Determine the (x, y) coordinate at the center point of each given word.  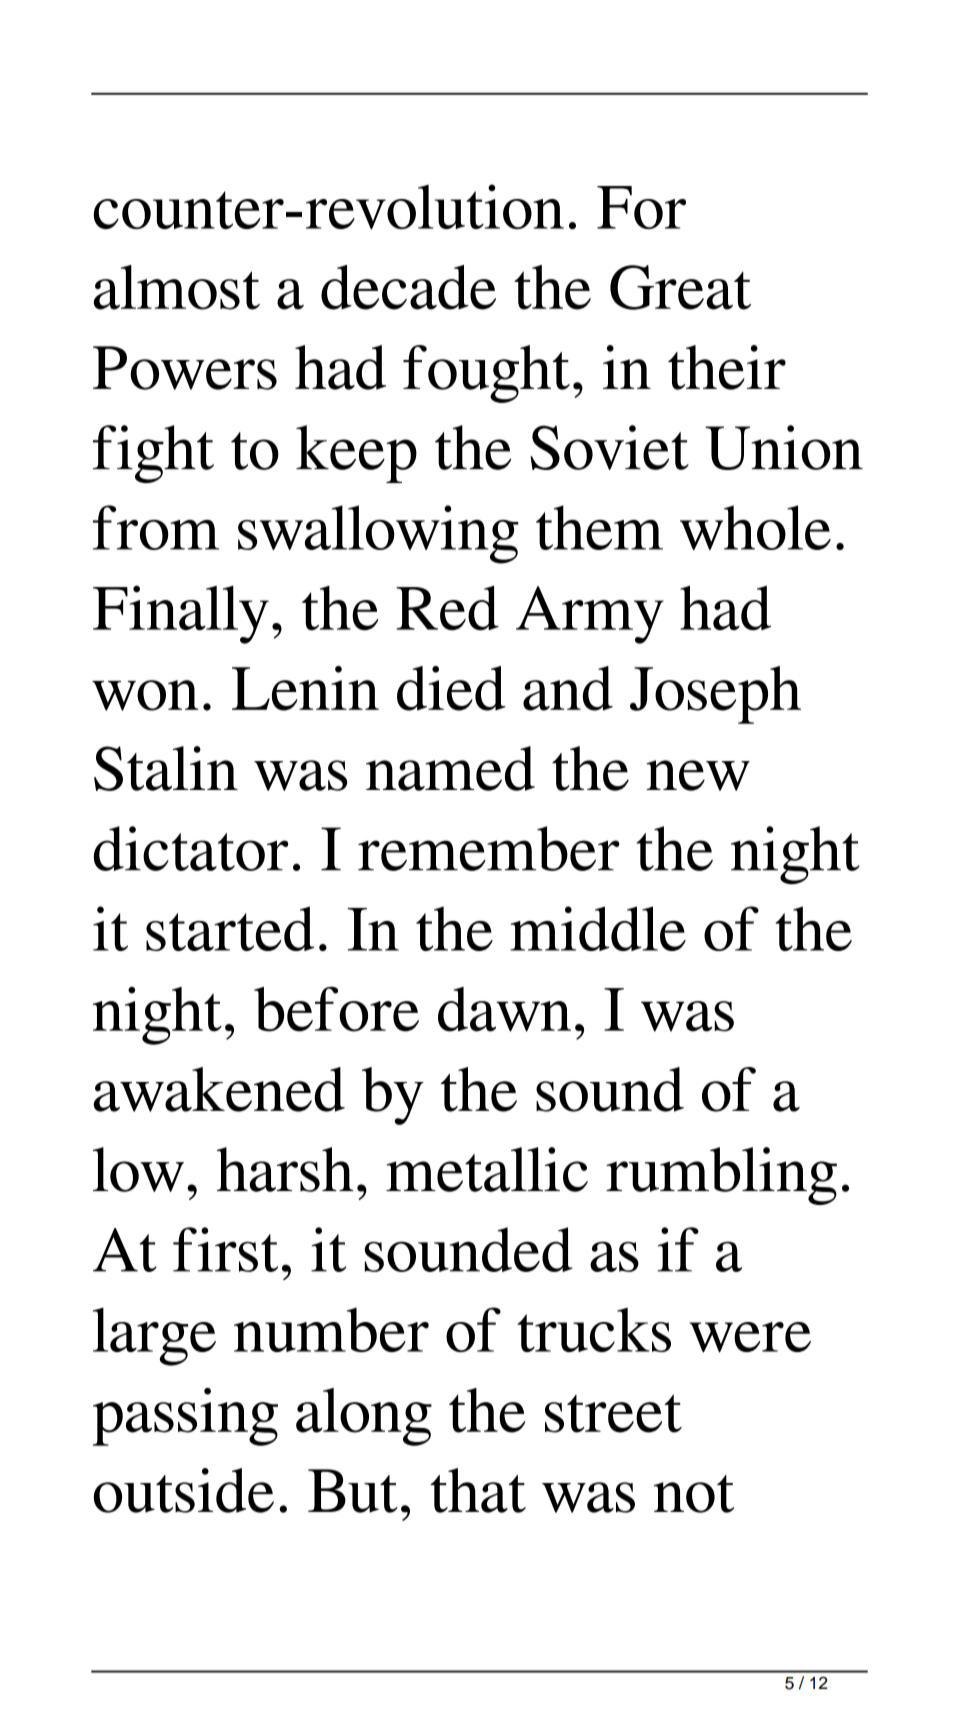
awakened (219, 1089)
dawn (504, 1009)
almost (177, 287)
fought (486, 374)
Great (680, 287)
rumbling (721, 1176)
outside (184, 1490)
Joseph (715, 695)
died (451, 688)
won (145, 695)
